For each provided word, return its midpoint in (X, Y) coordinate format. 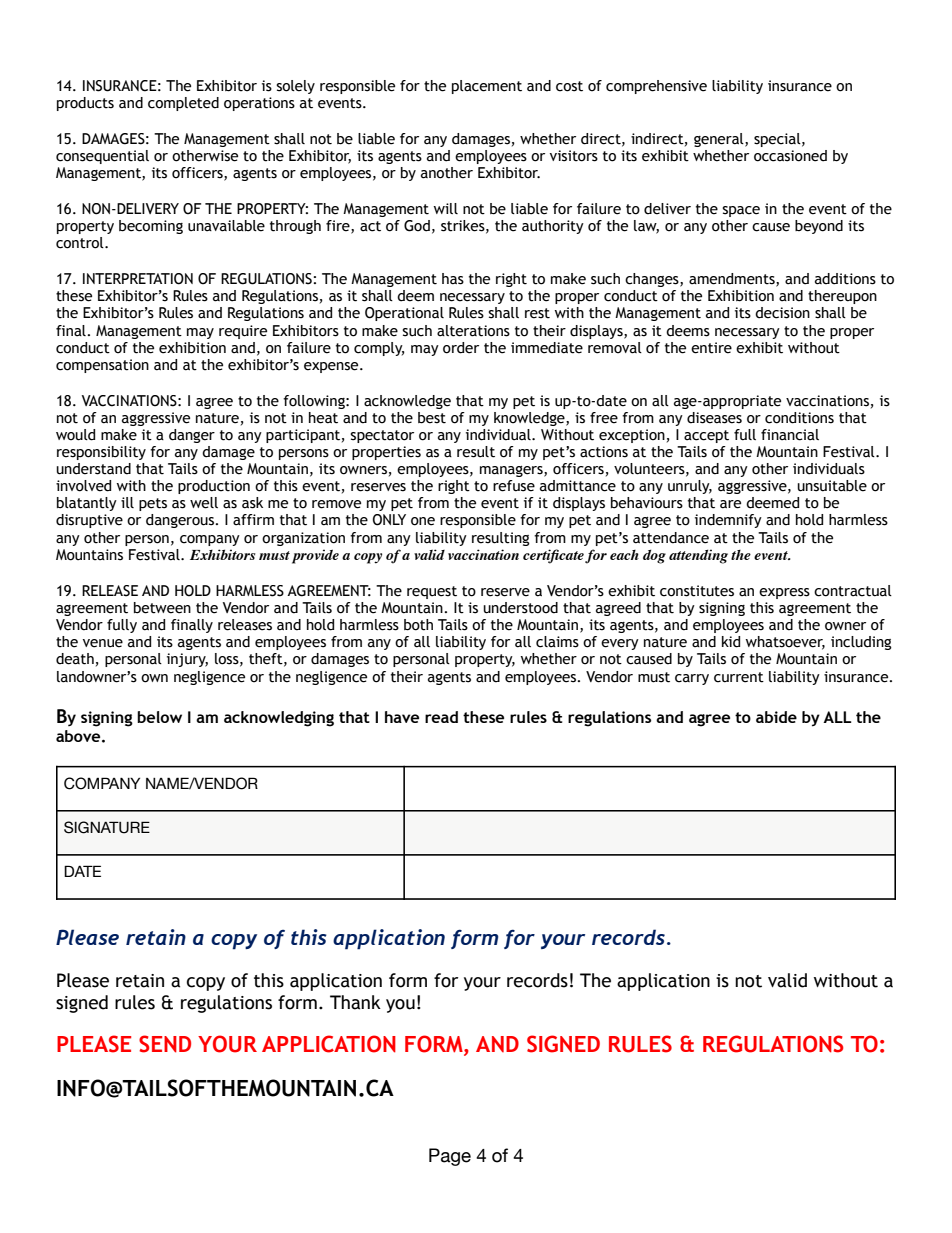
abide (776, 717)
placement (487, 87)
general (720, 140)
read (441, 717)
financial (790, 435)
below (159, 717)
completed (183, 104)
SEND (165, 1044)
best (432, 418)
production (214, 487)
